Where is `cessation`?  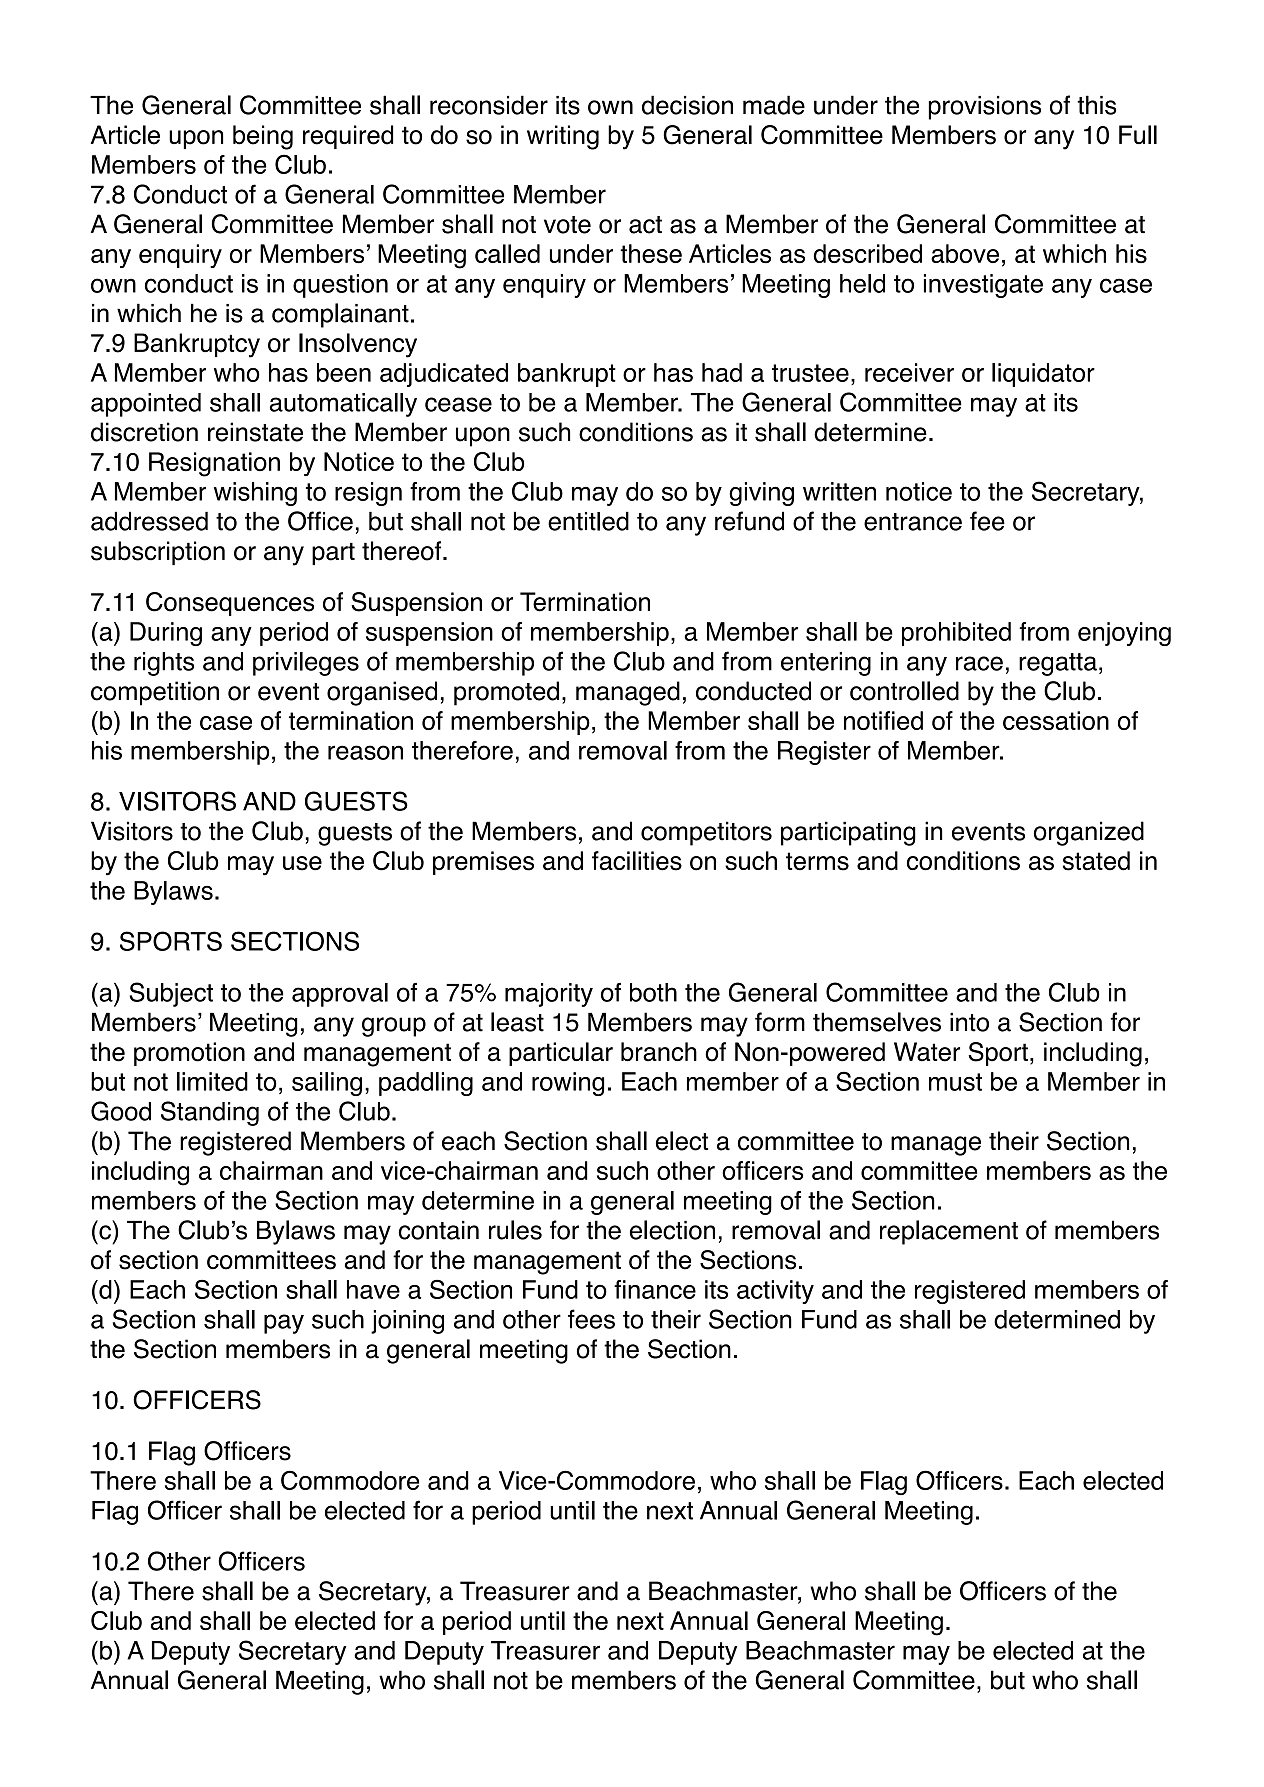 cessation is located at coordinates (1056, 720).
